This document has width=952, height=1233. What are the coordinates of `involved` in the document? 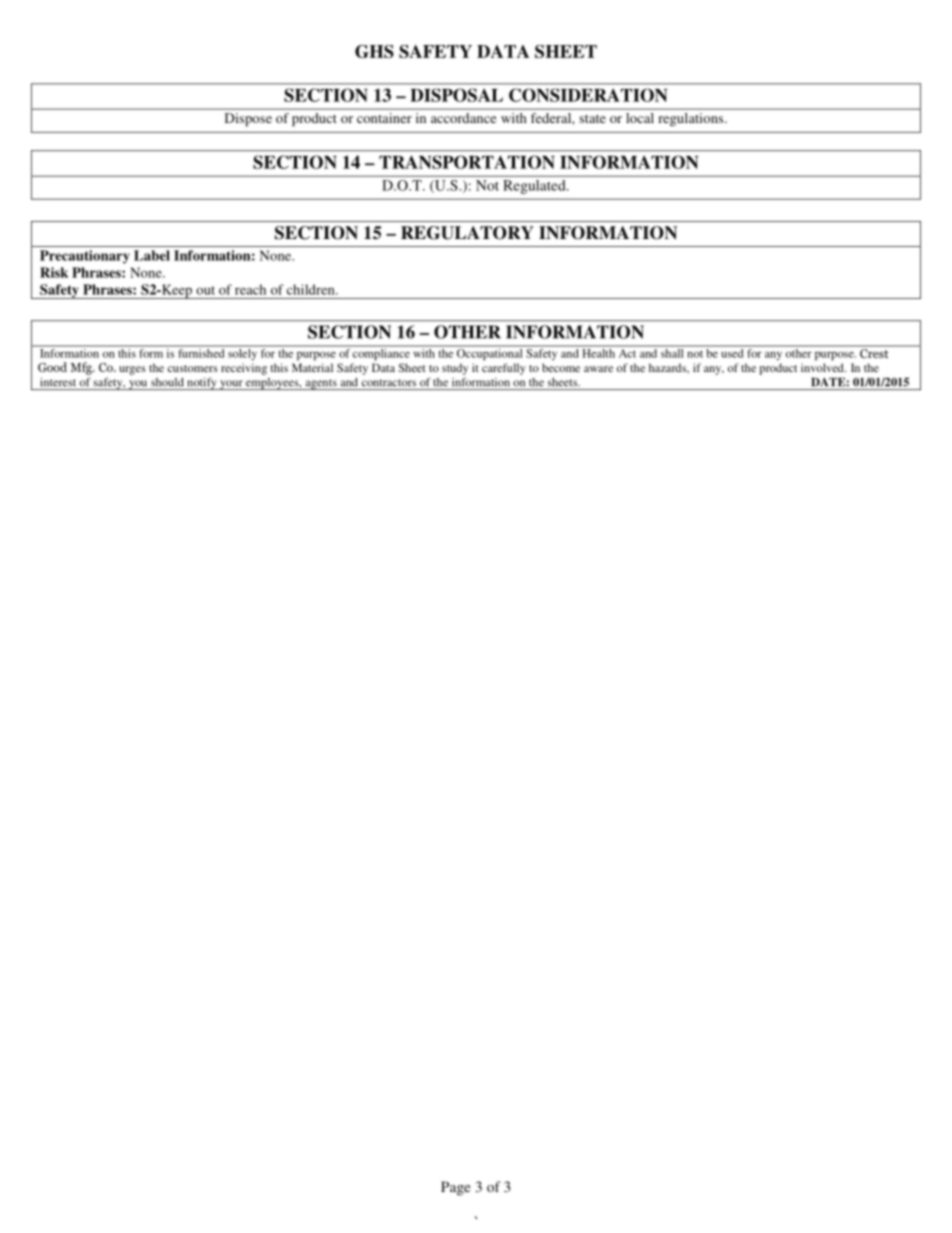 It's located at (823, 367).
